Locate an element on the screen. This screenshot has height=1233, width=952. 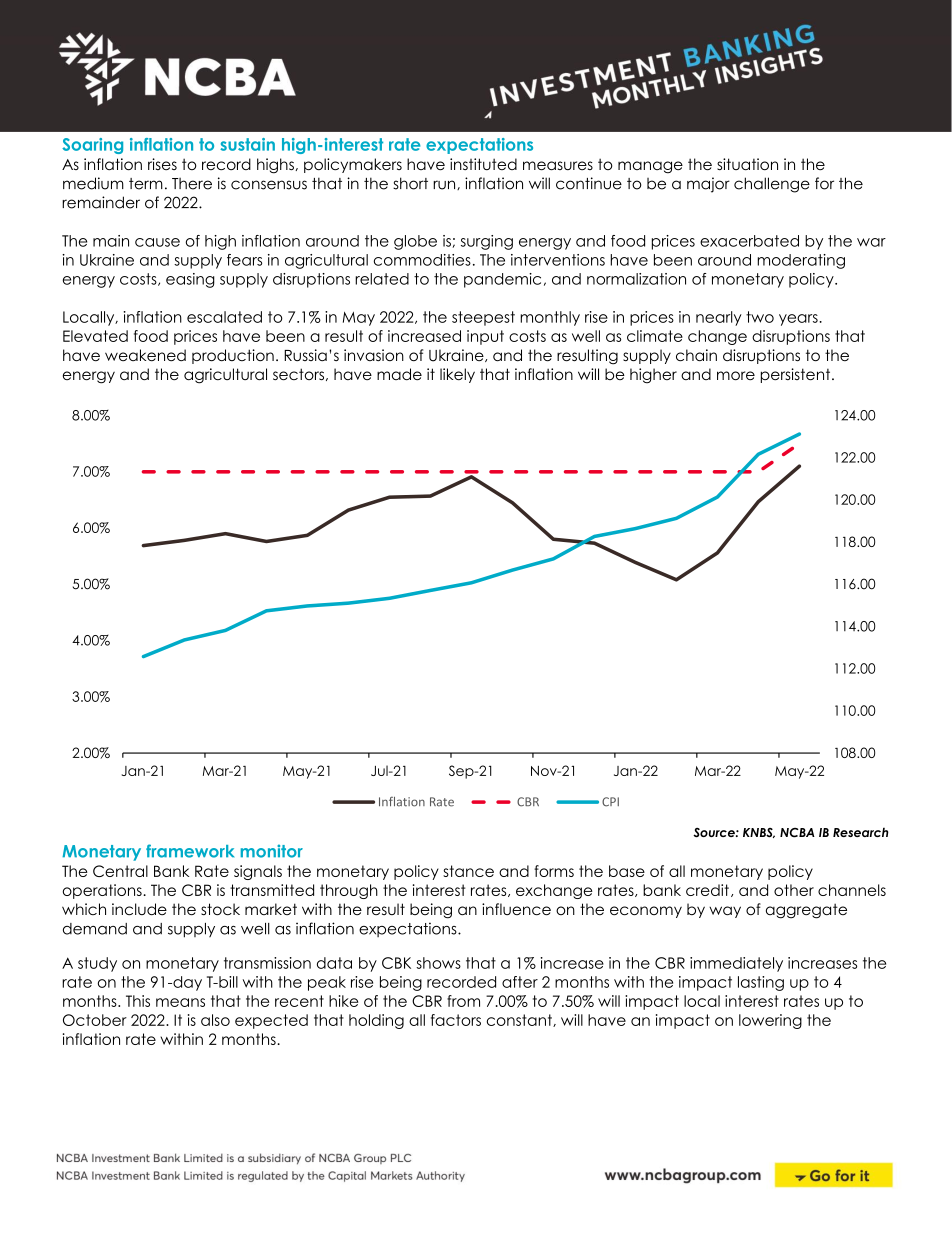
production is located at coordinates (233, 356).
